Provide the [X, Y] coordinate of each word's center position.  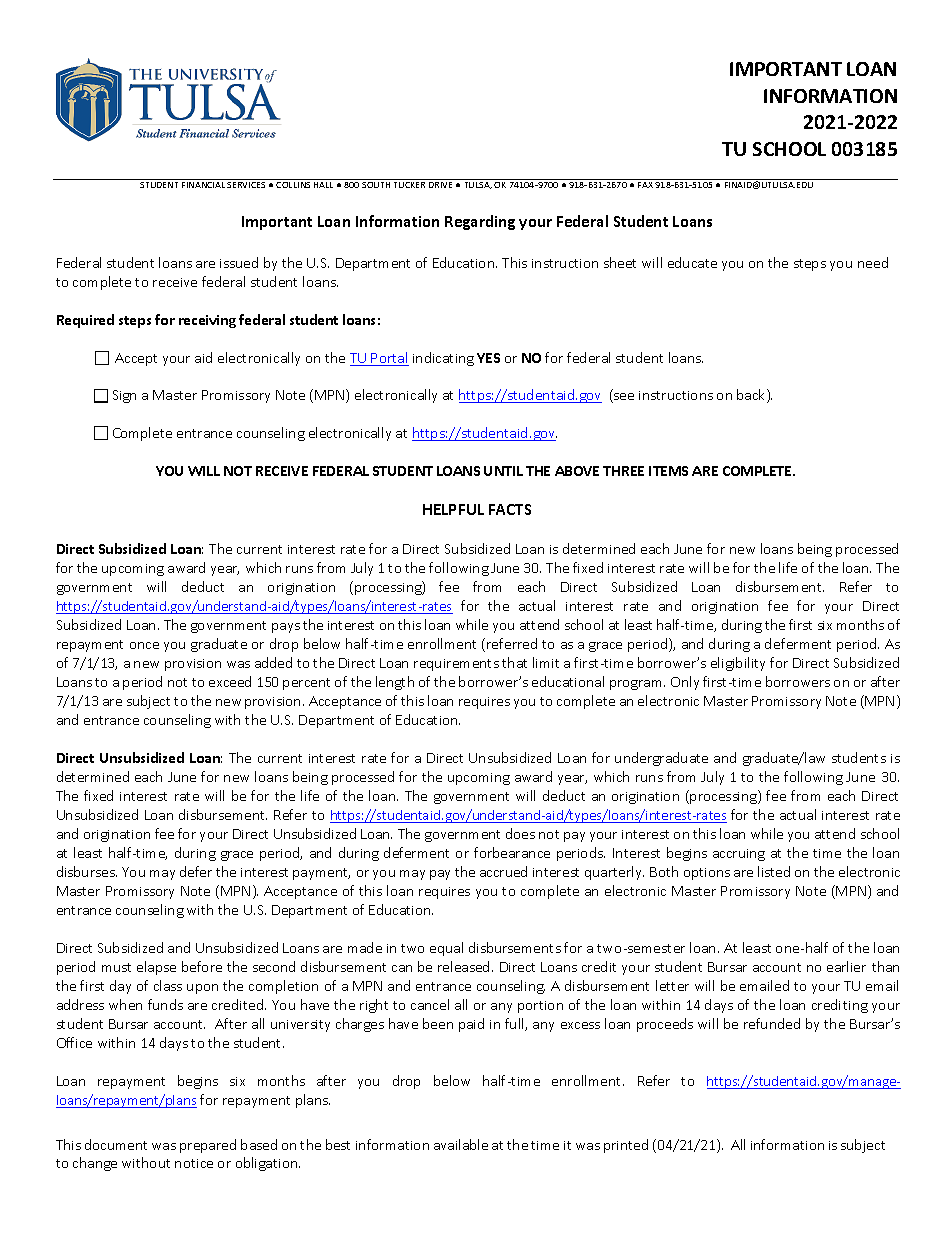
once [144, 645]
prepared [208, 1146]
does [520, 833]
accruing [739, 855]
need [873, 262]
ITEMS [668, 471]
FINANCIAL [203, 185]
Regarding [480, 222]
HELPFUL [453, 509]
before [202, 966]
